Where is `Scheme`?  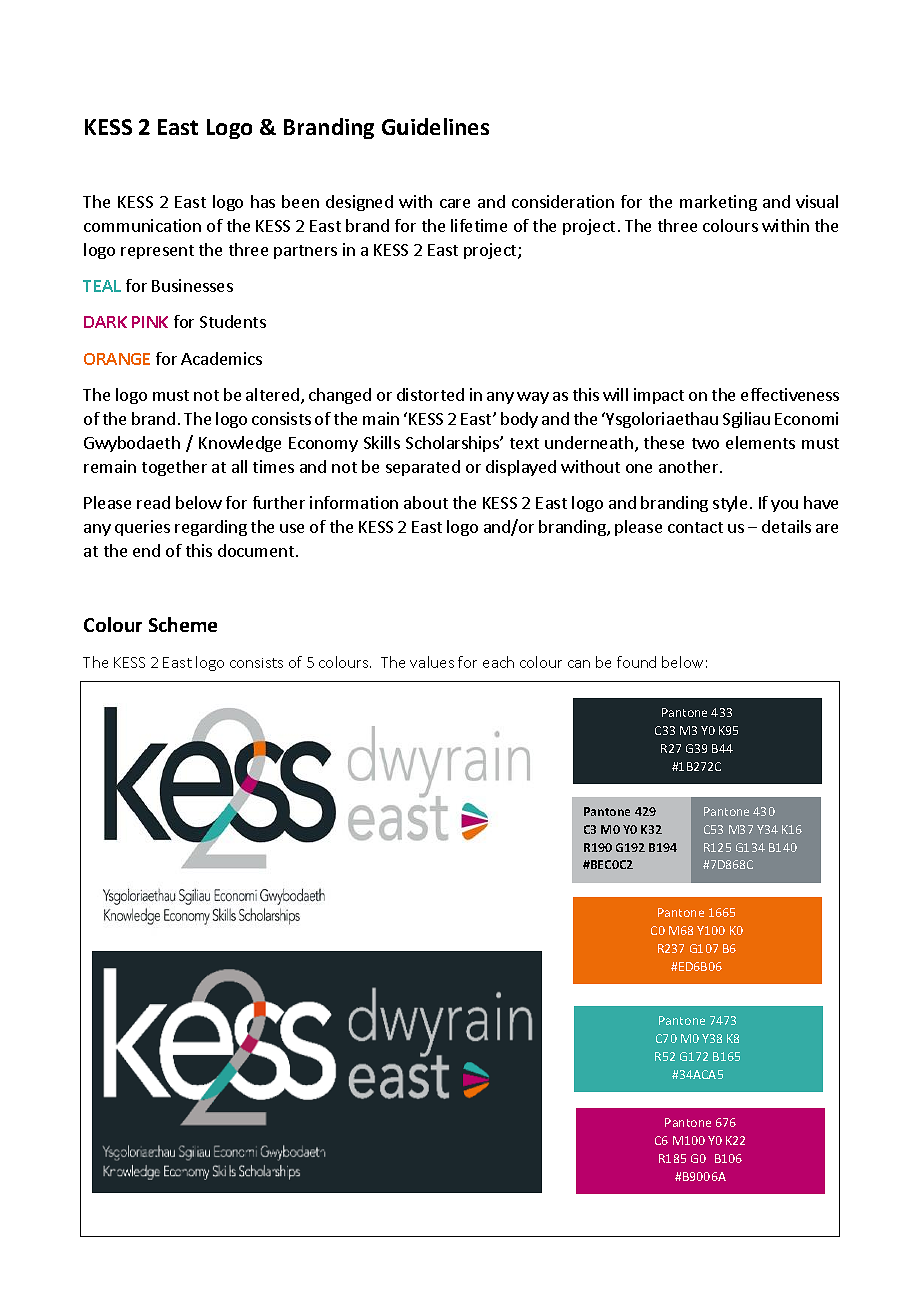 Scheme is located at coordinates (183, 624).
